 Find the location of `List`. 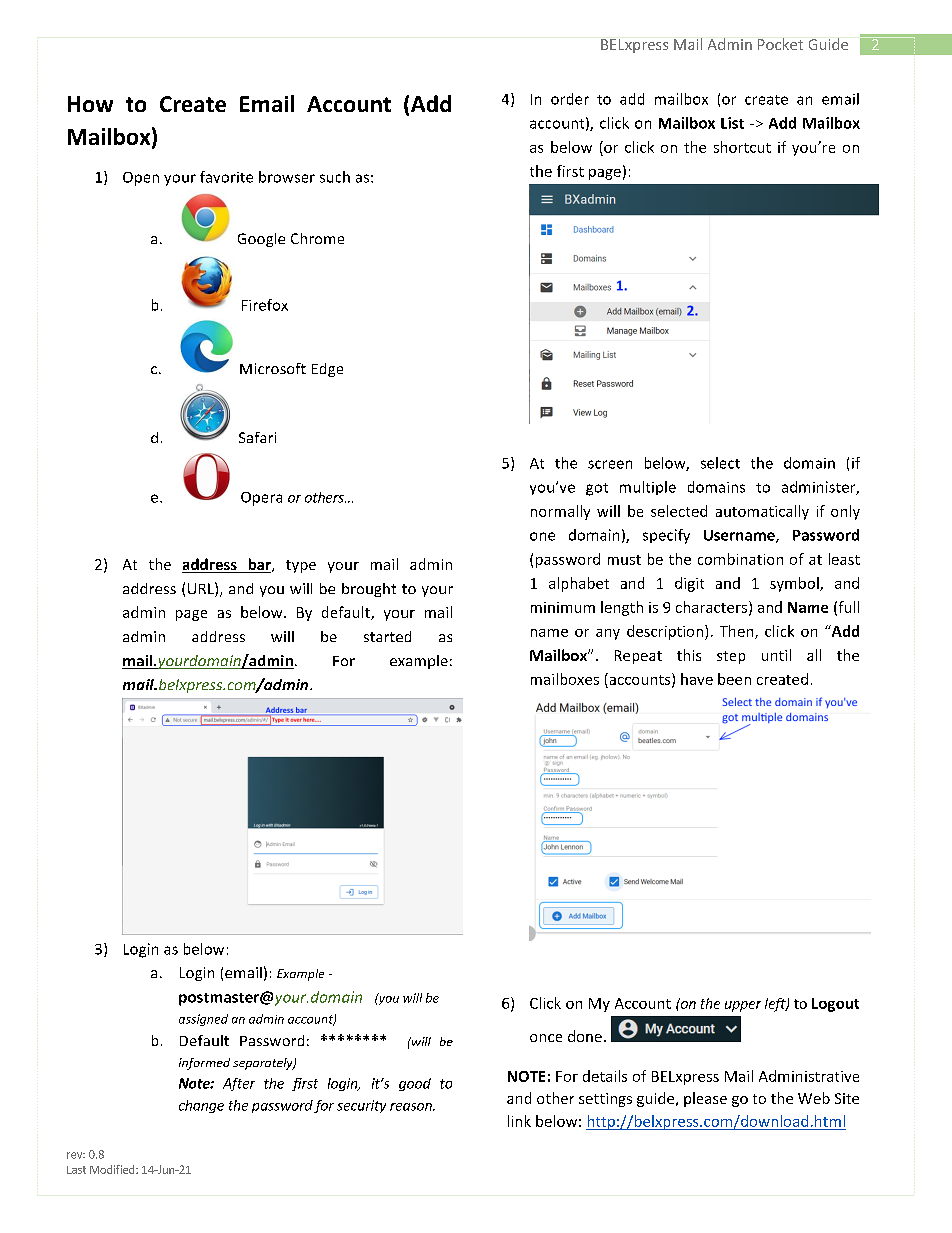

List is located at coordinates (732, 123).
